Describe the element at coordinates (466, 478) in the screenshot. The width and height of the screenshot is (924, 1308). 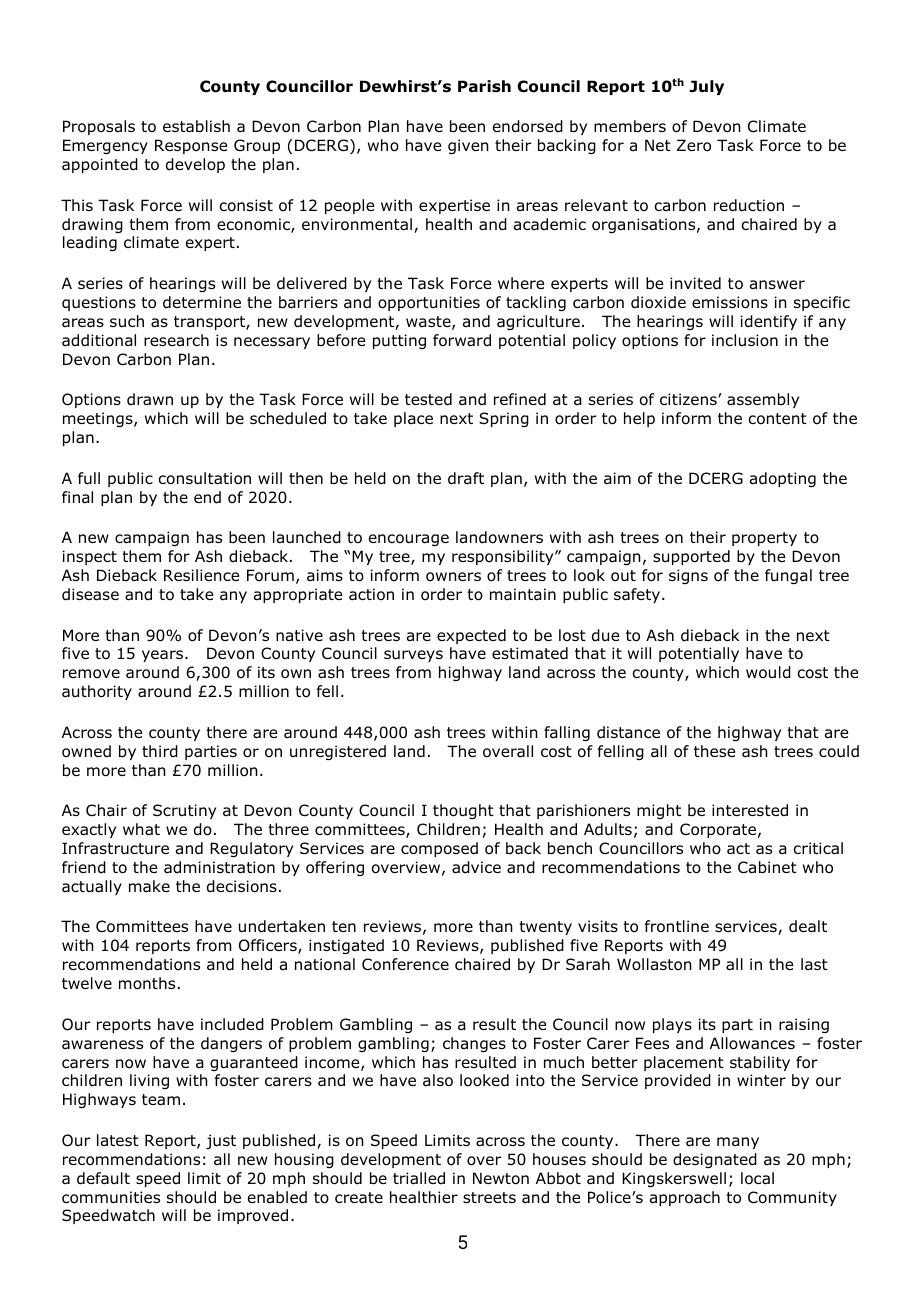
I see `draft` at that location.
